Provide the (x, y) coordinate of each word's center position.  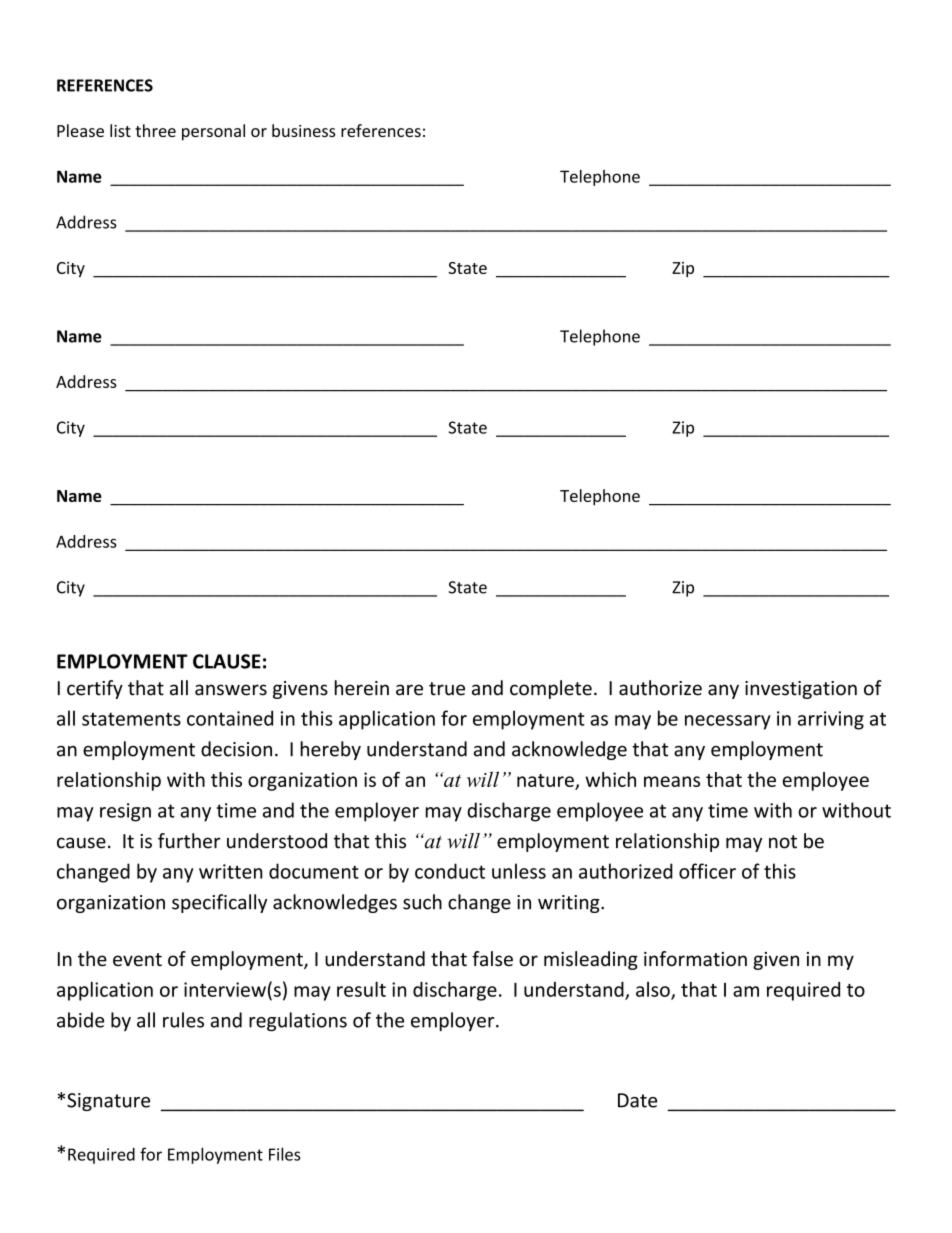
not (783, 842)
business (304, 130)
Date (637, 1100)
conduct (450, 871)
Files (284, 1154)
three (155, 130)
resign (125, 812)
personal (213, 132)
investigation (801, 690)
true (447, 689)
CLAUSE (227, 661)
